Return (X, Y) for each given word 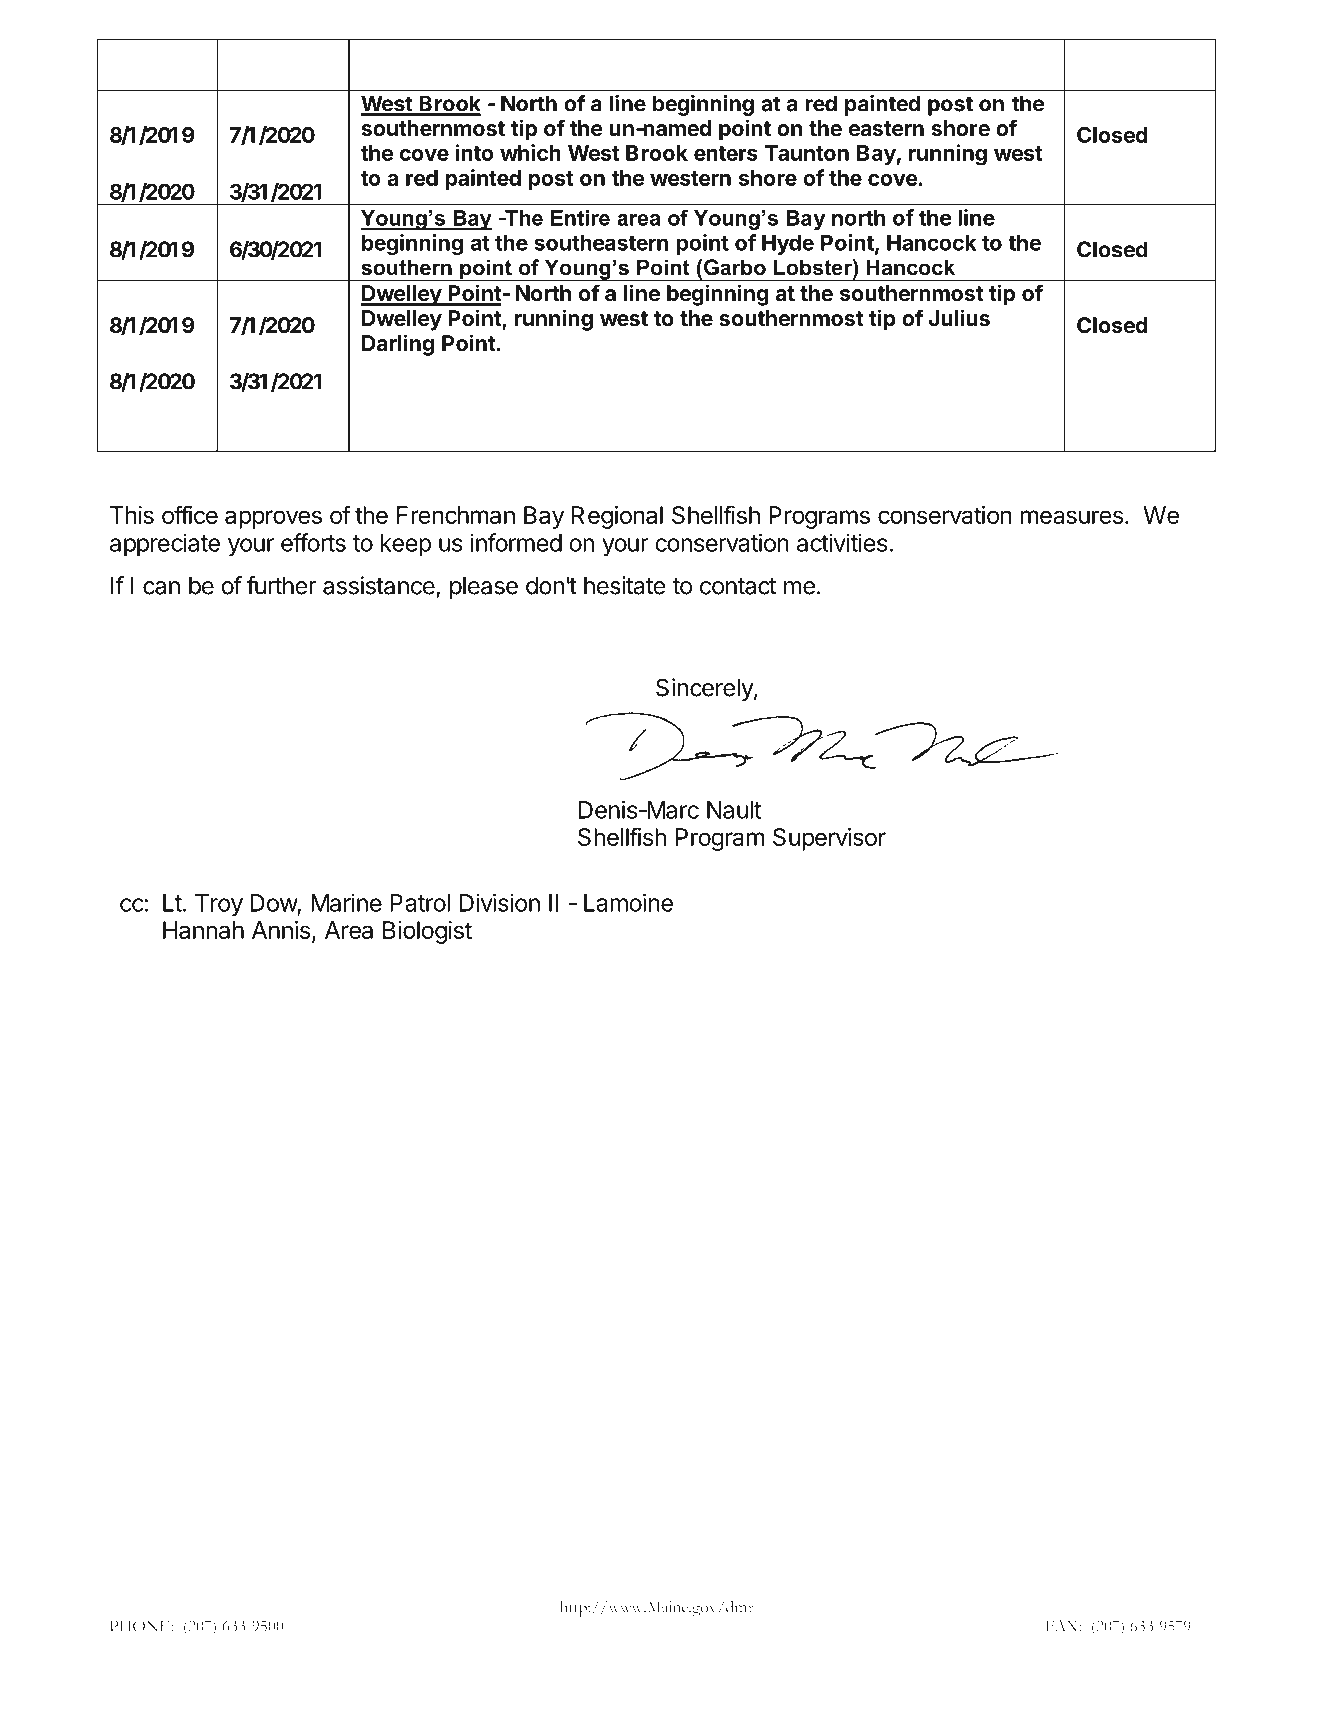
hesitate (625, 585)
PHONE (141, 1626)
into (474, 152)
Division (500, 902)
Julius (959, 318)
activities (842, 542)
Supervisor (829, 839)
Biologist (427, 932)
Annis (281, 930)
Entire (580, 218)
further (282, 585)
